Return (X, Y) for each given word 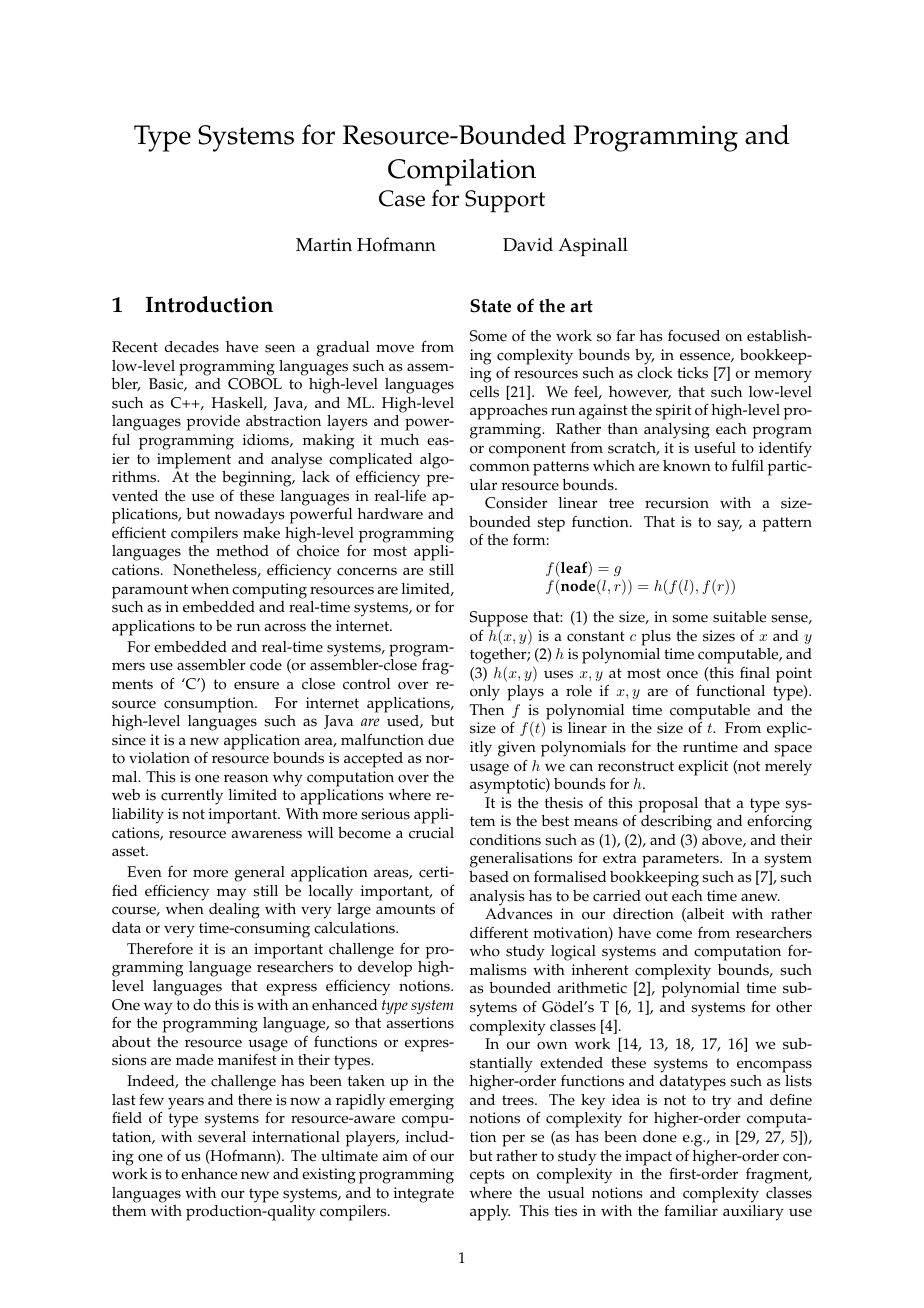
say (729, 525)
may (231, 894)
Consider (516, 503)
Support (505, 201)
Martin (324, 244)
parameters (681, 860)
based (489, 877)
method (242, 551)
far (625, 335)
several (222, 1137)
